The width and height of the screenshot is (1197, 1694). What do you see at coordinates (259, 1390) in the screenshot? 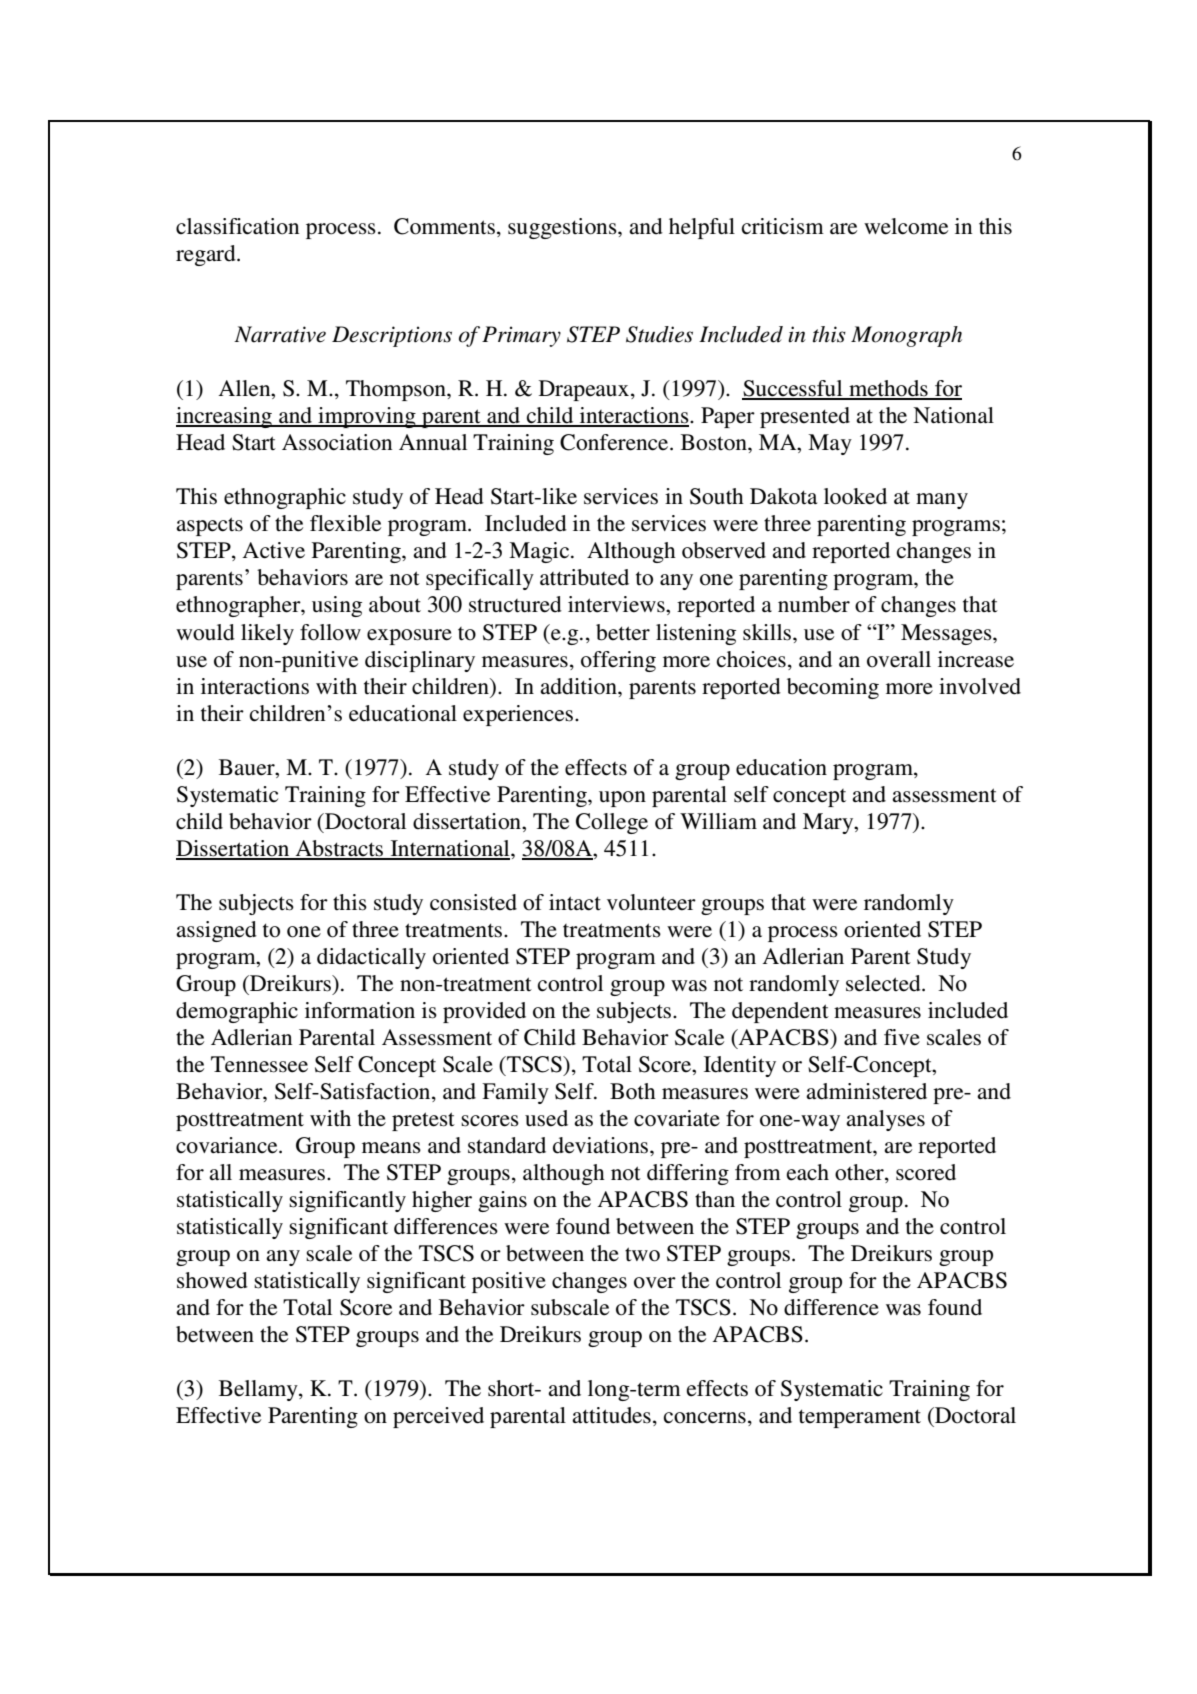
I see `Bellamy` at bounding box center [259, 1390].
